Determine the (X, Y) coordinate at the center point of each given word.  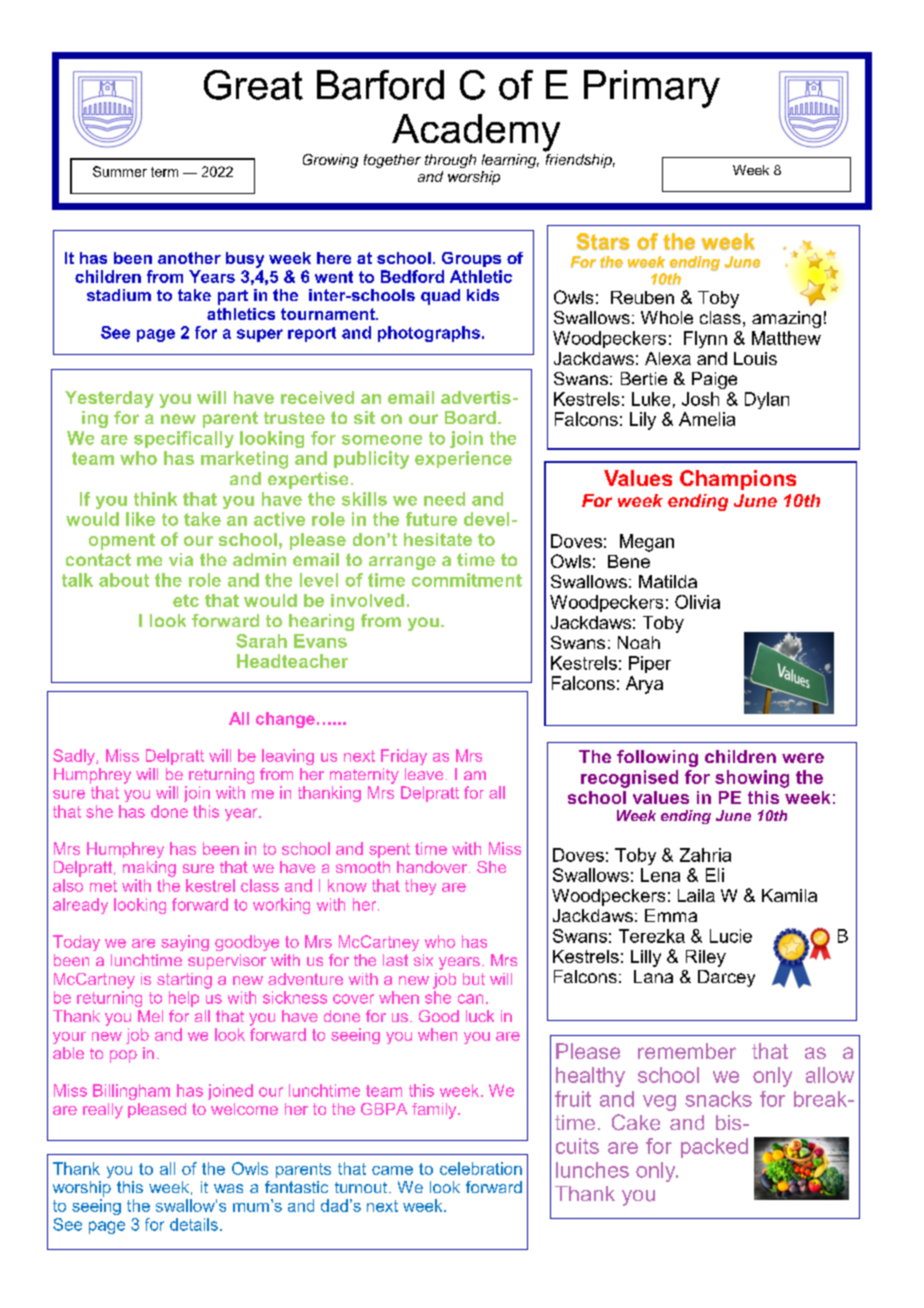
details (194, 1224)
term (164, 172)
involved (367, 600)
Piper (650, 664)
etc (186, 600)
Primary (652, 89)
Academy (476, 133)
